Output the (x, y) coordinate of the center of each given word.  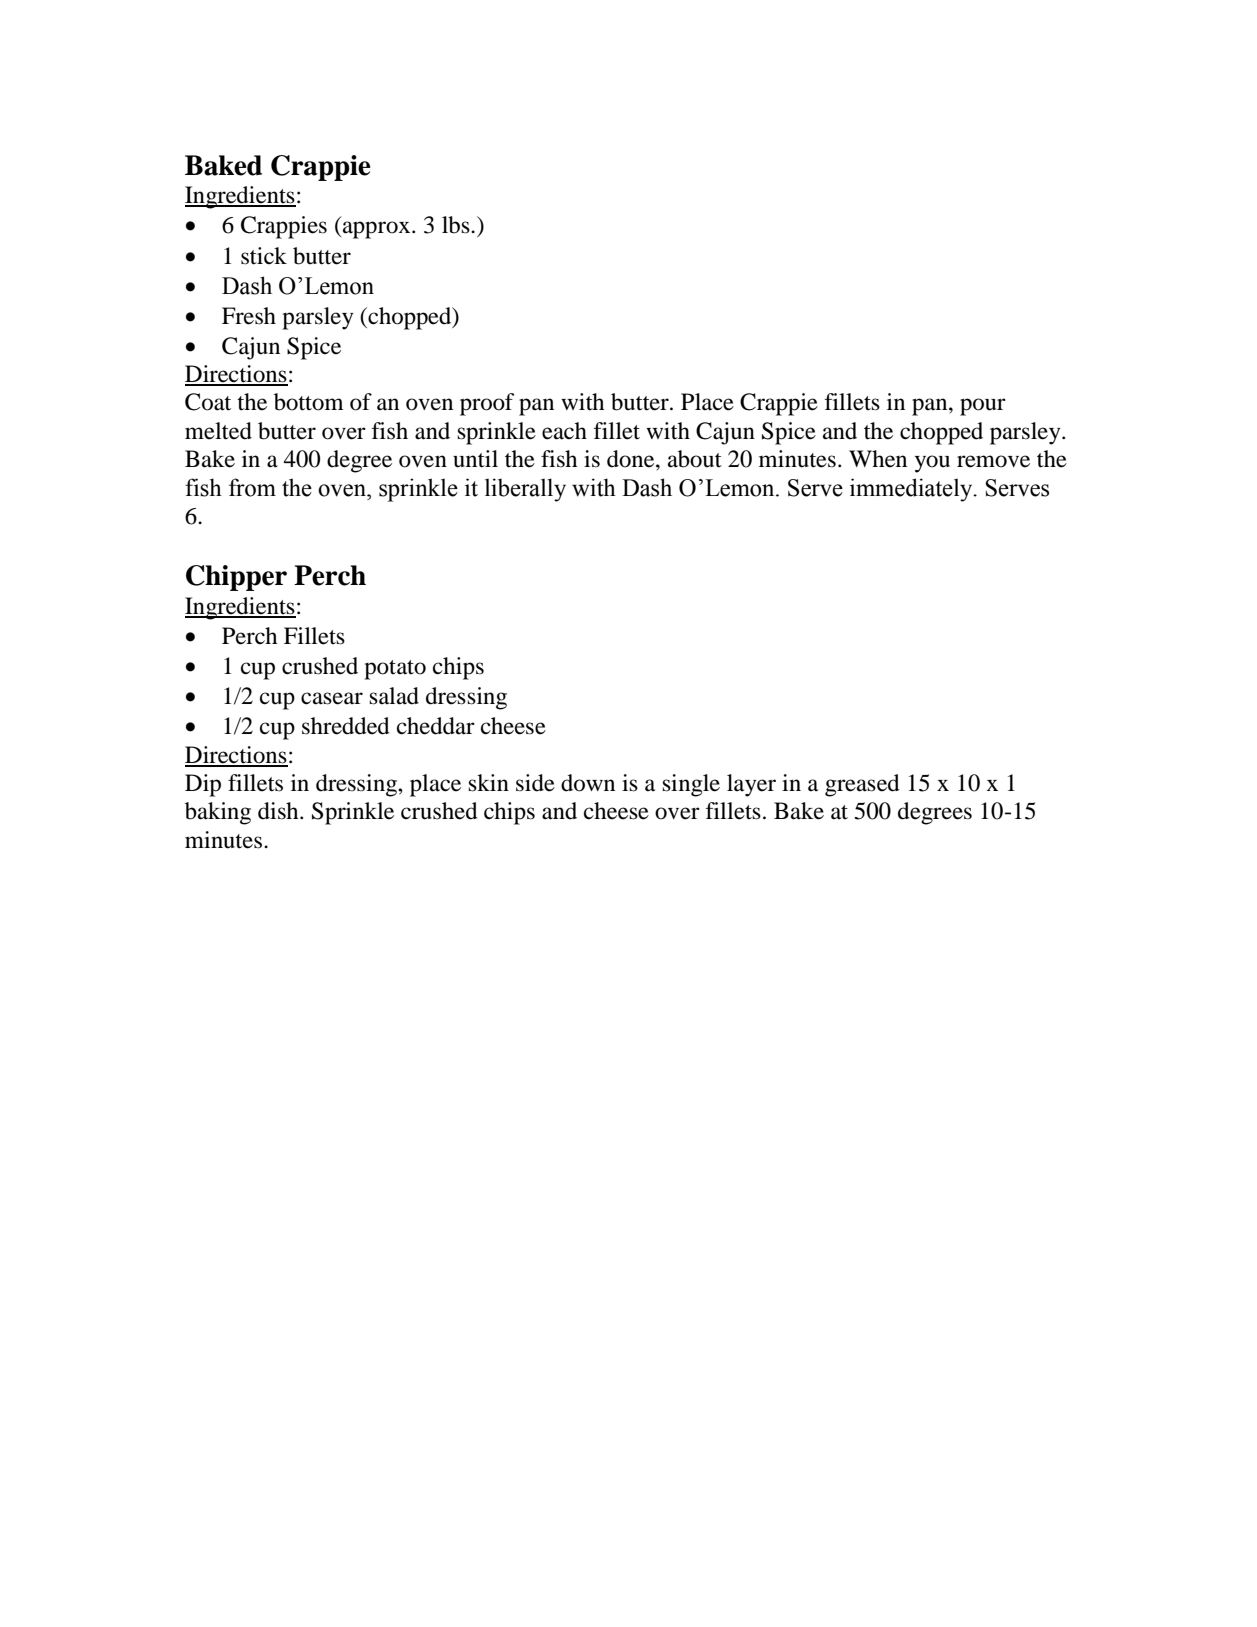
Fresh (249, 316)
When (878, 459)
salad (394, 696)
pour (983, 407)
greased (862, 785)
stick (264, 256)
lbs (457, 225)
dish (279, 811)
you (932, 464)
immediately (912, 490)
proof (487, 404)
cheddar (436, 726)
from (252, 487)
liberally (525, 490)
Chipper (236, 578)
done (632, 459)
